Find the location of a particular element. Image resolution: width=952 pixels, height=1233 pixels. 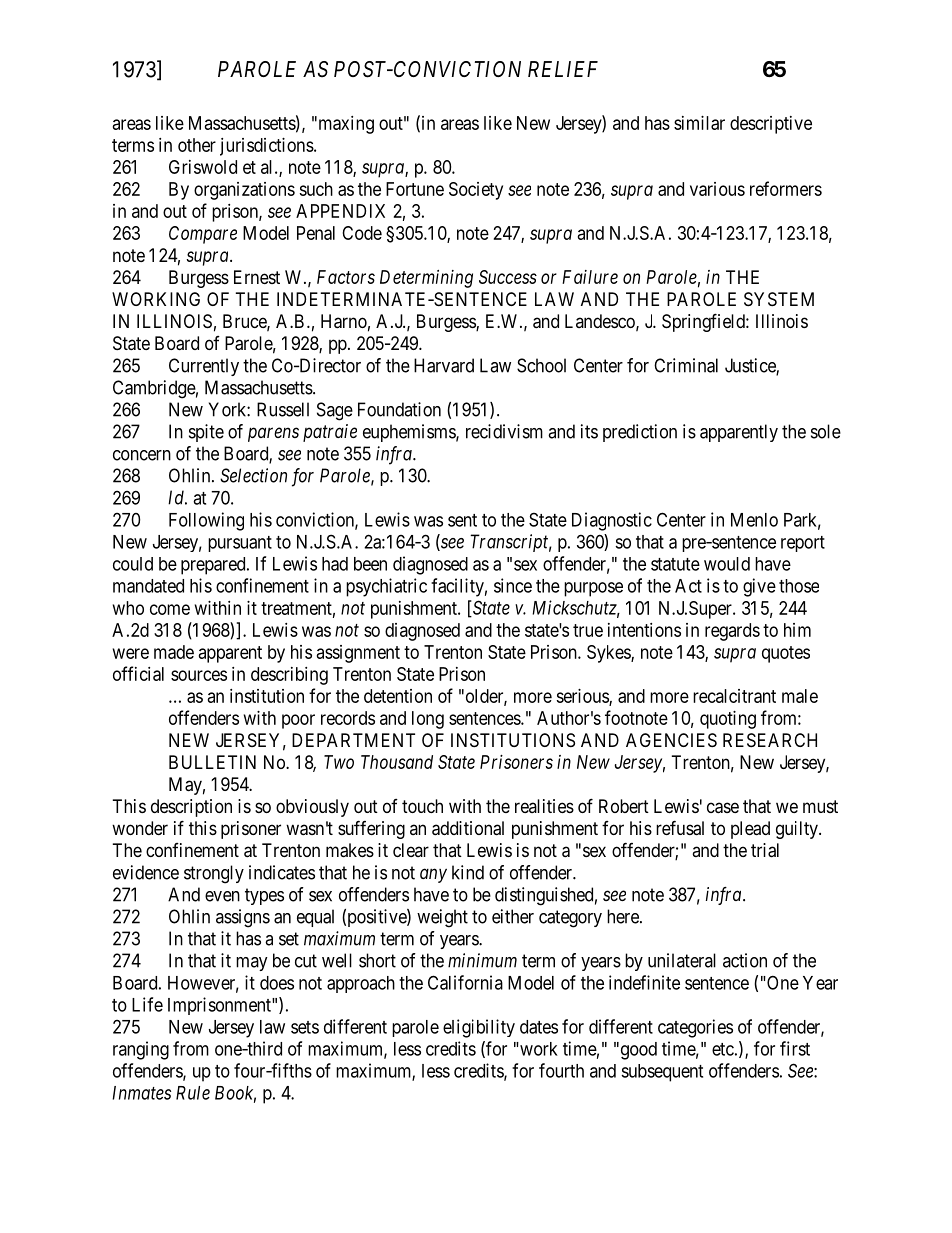

spite is located at coordinates (206, 433).
